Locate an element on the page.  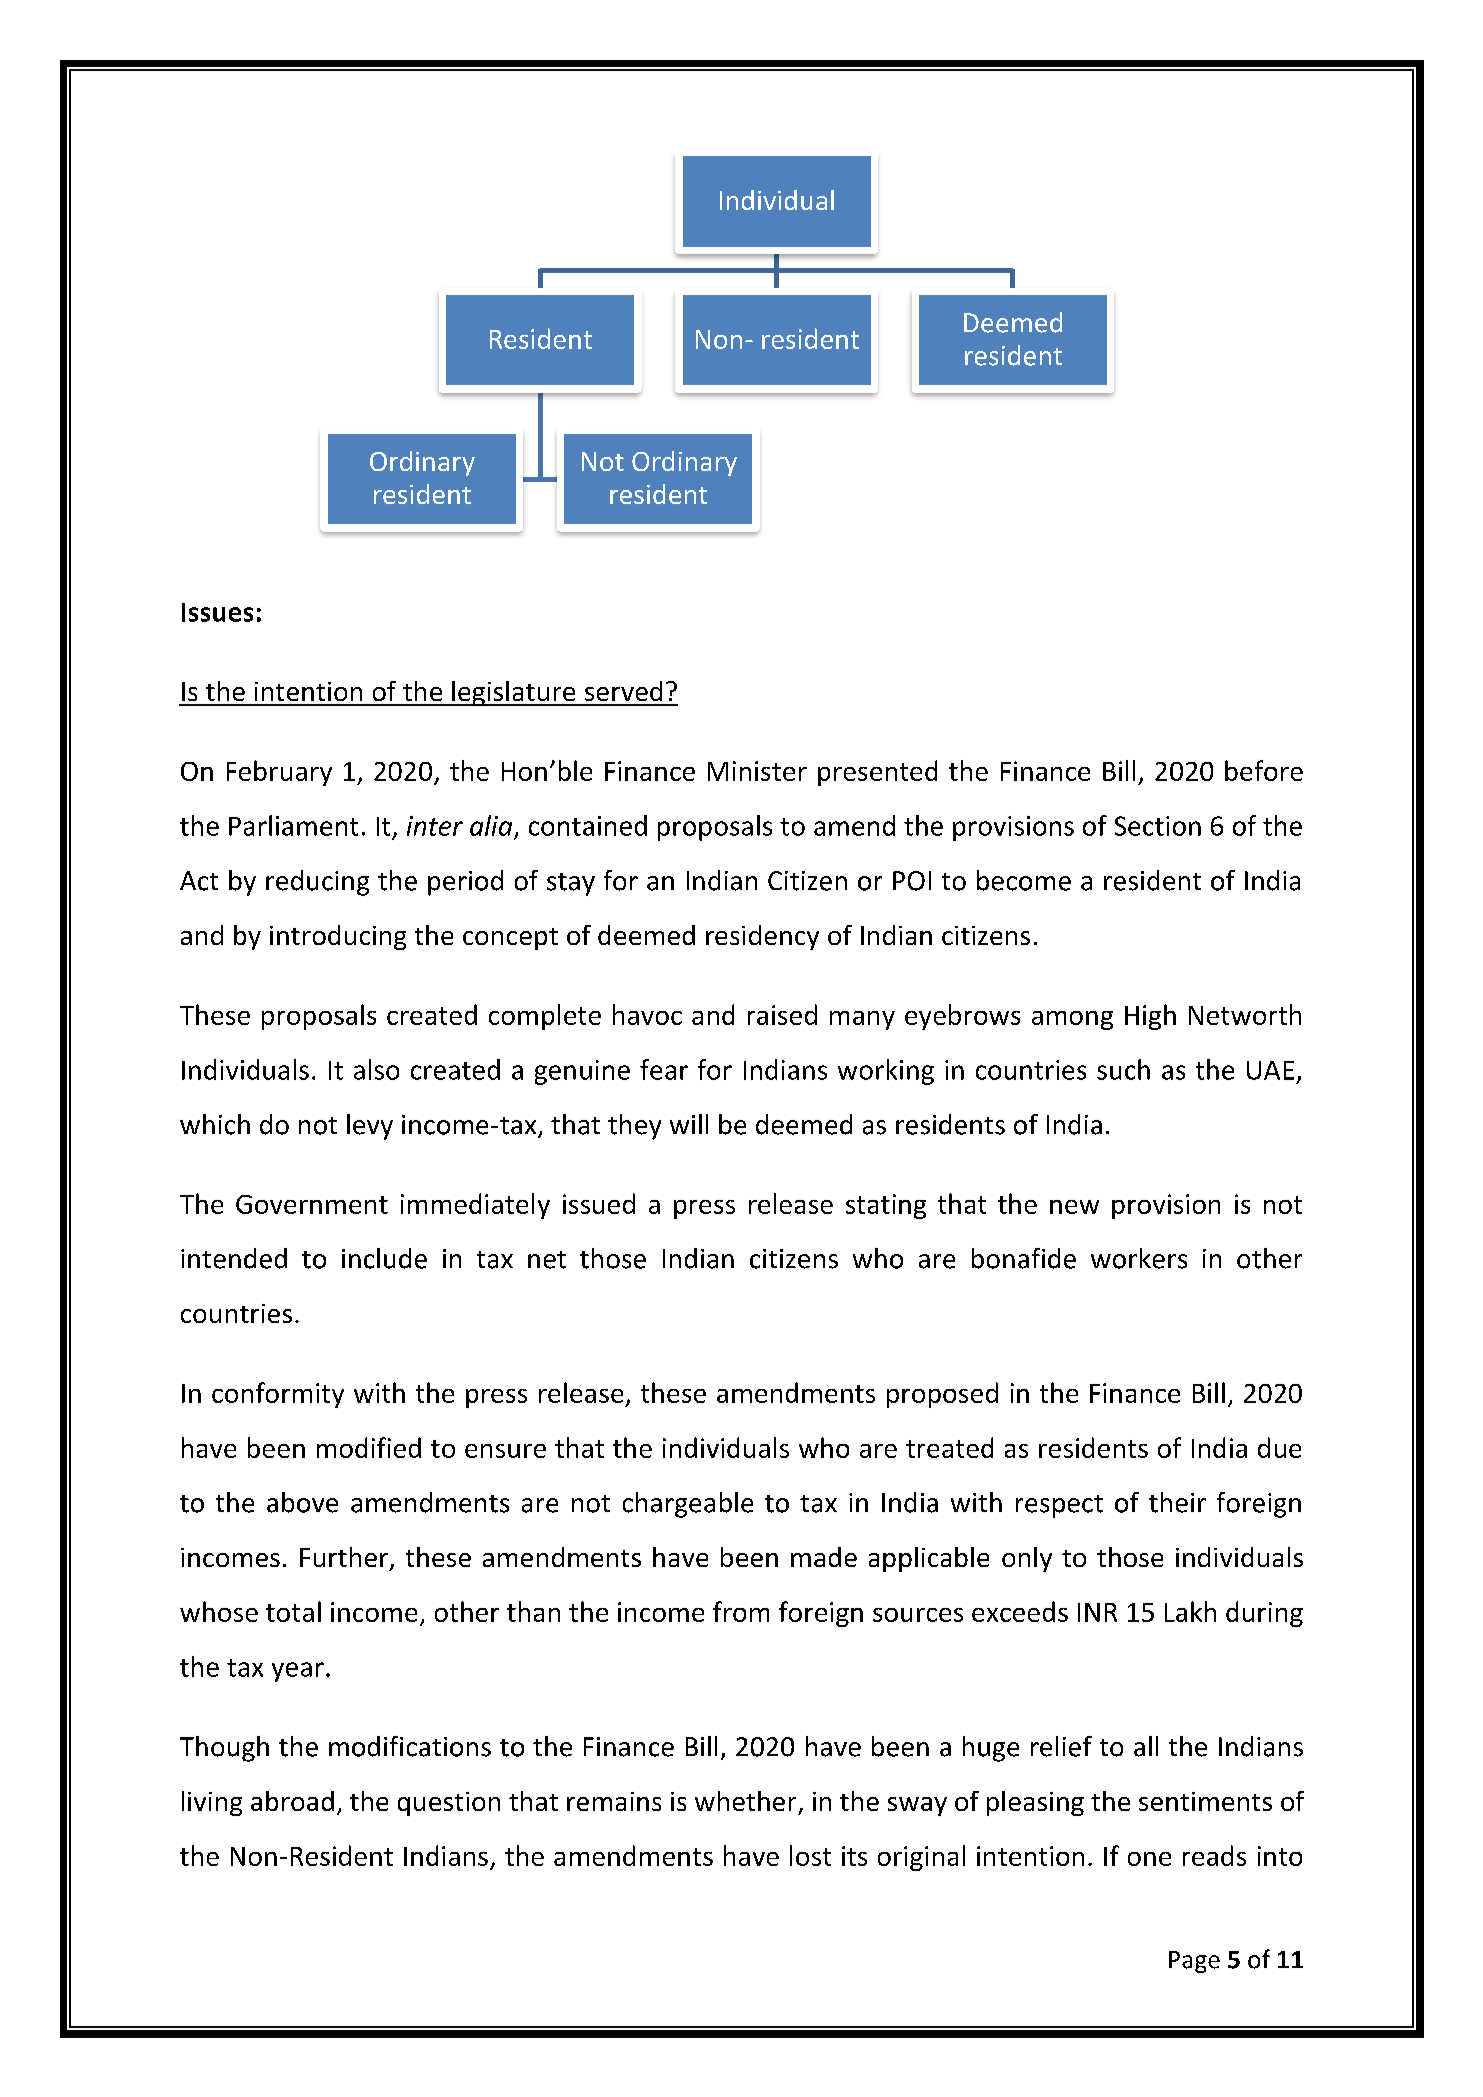
include is located at coordinates (384, 1258).
